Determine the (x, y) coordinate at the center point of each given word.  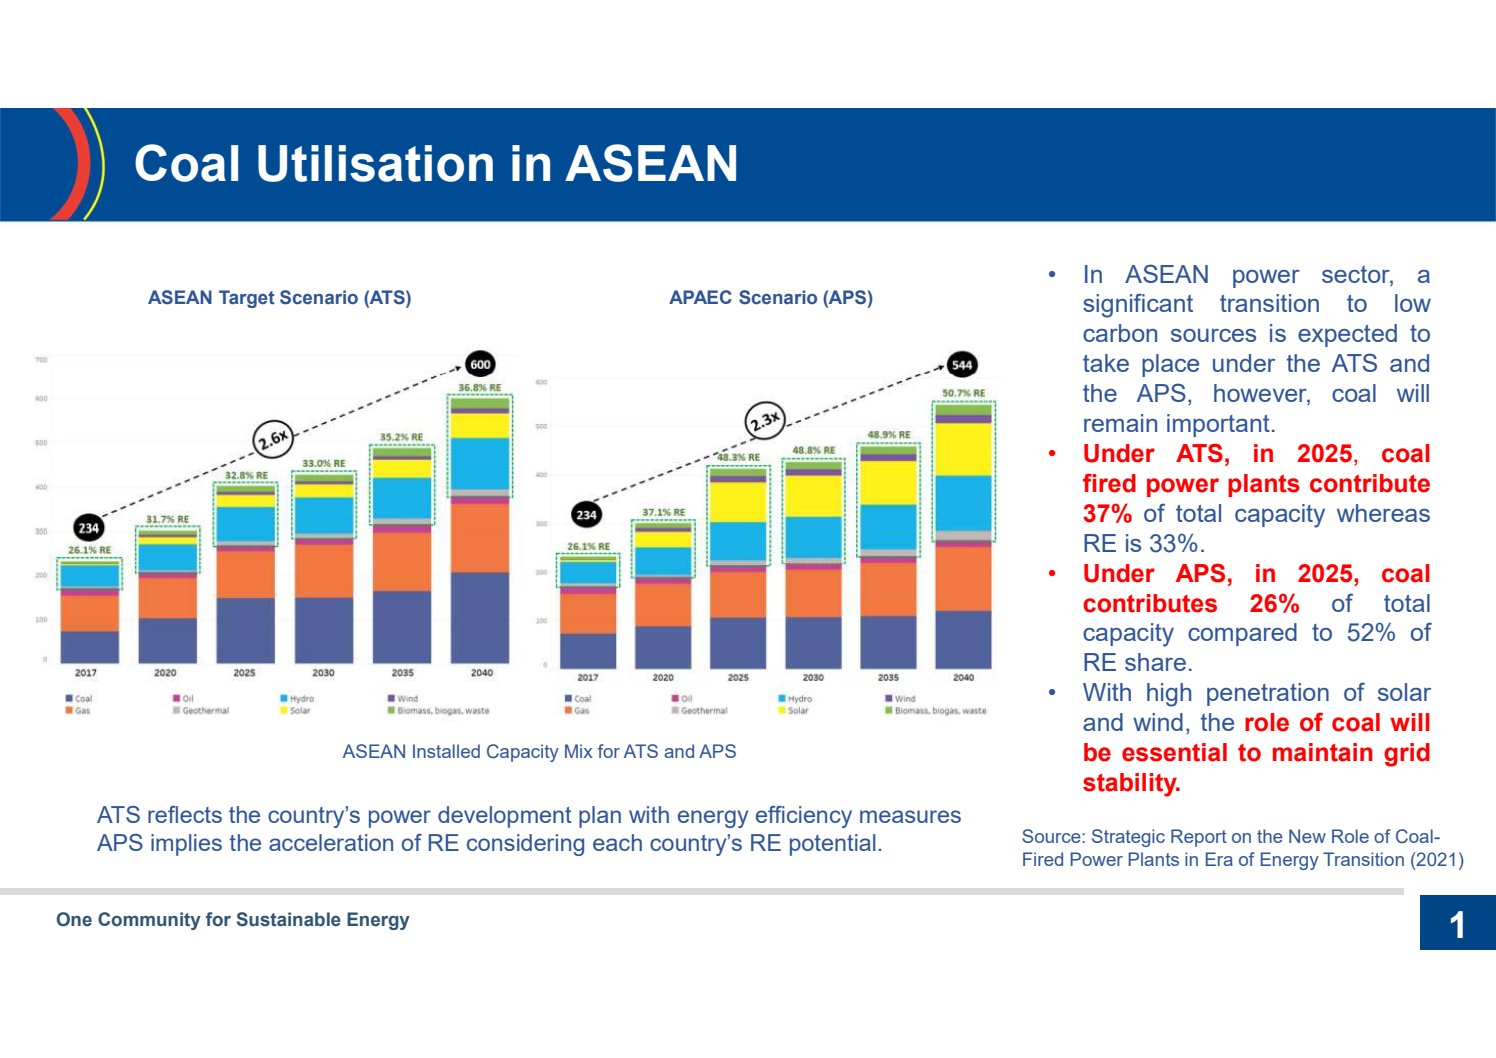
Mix (579, 751)
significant (1138, 305)
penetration (1268, 694)
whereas (1383, 513)
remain (1120, 423)
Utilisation (375, 163)
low (1413, 303)
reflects (185, 814)
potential (833, 845)
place (1170, 365)
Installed (446, 751)
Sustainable (289, 919)
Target (247, 299)
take (1106, 363)
